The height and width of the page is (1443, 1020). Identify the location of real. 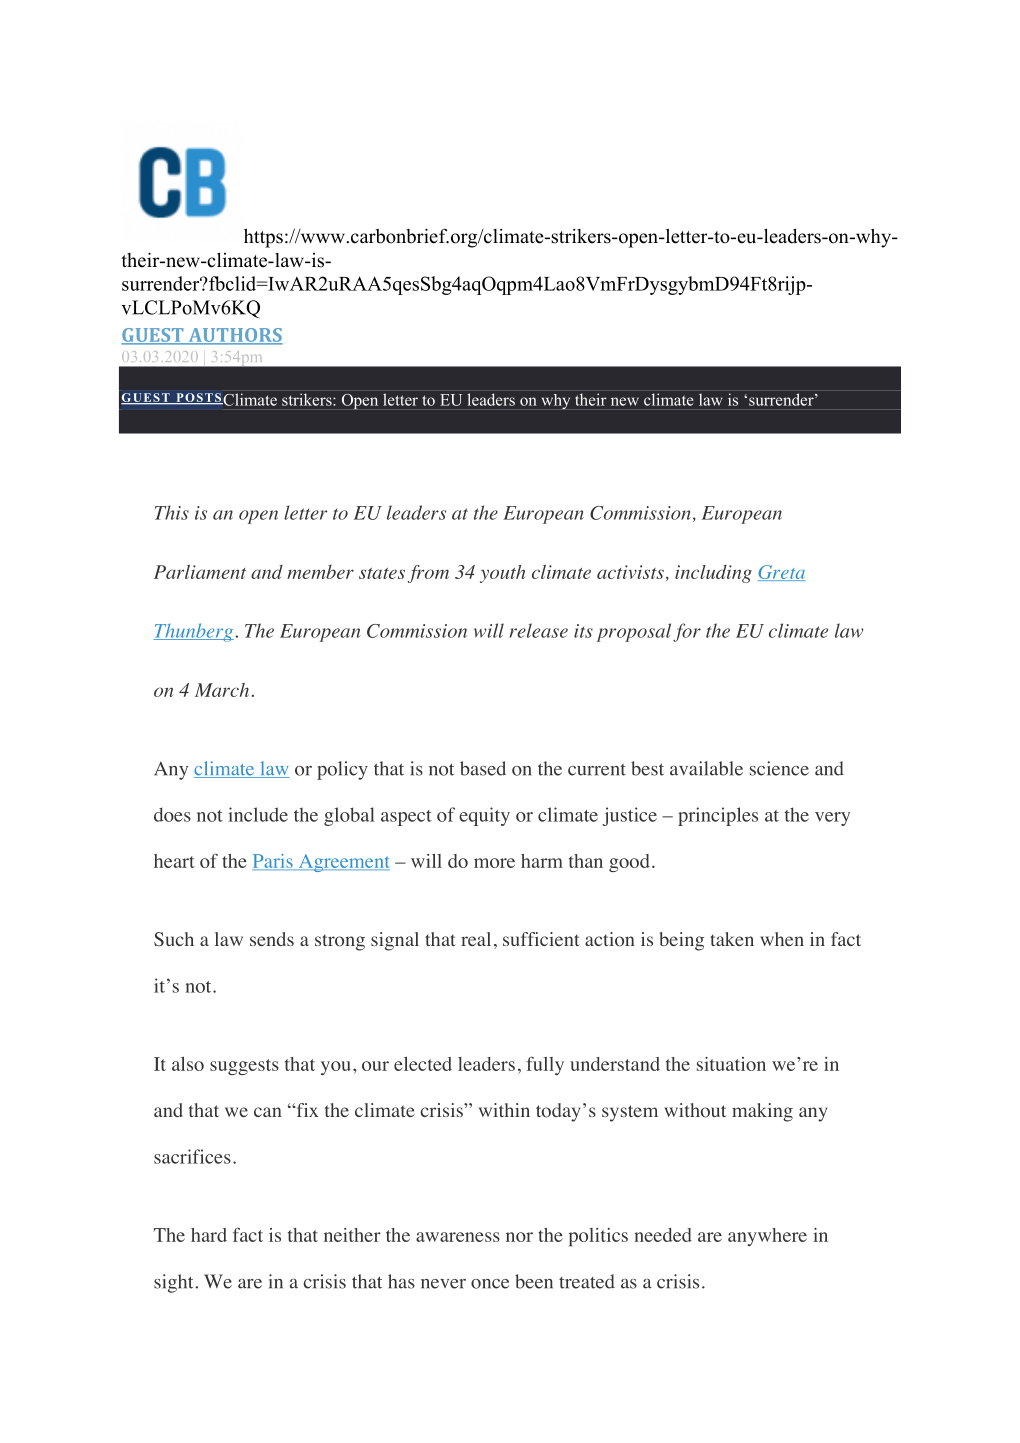
(476, 939).
